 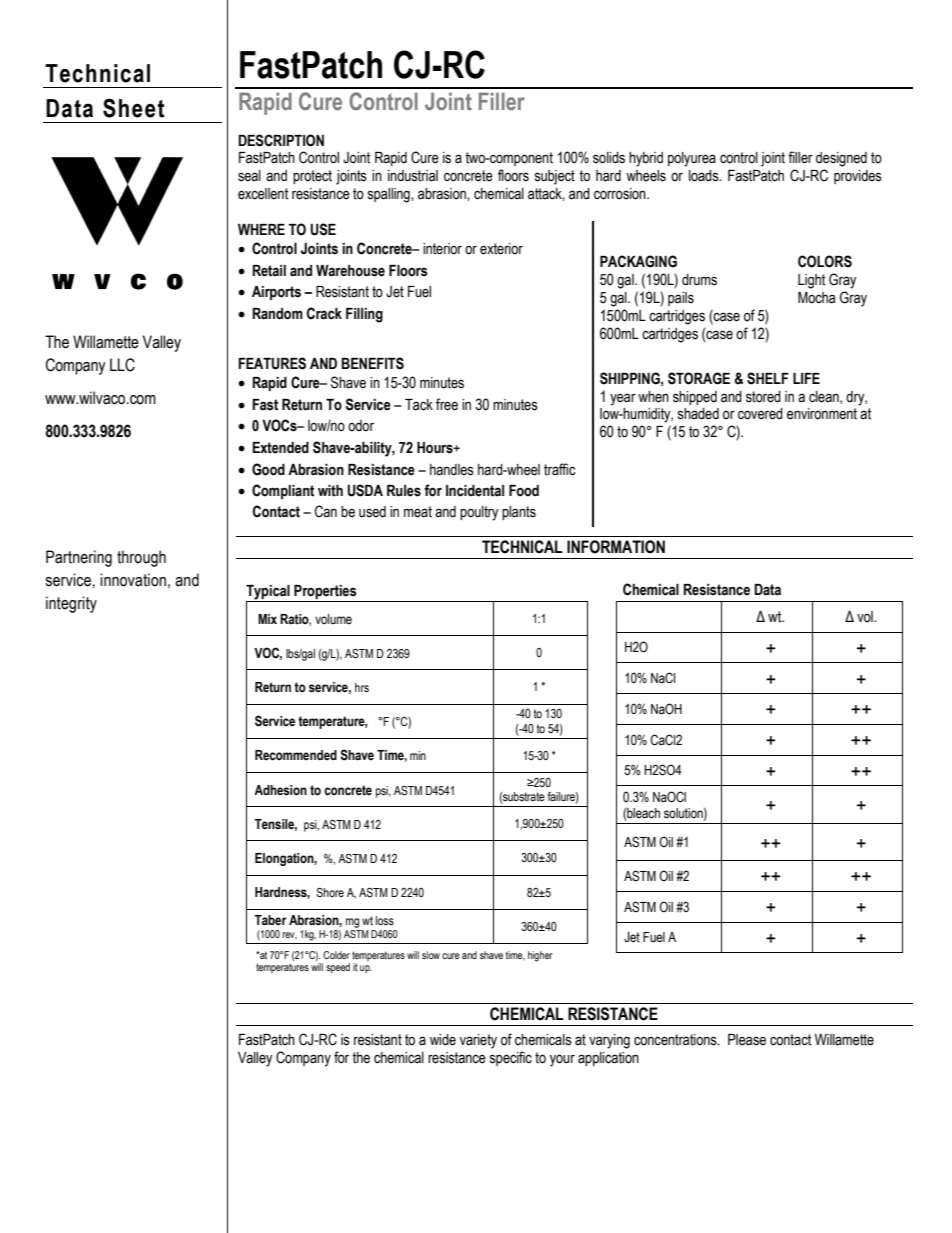 I want to click on INFORMATION, so click(x=616, y=547).
